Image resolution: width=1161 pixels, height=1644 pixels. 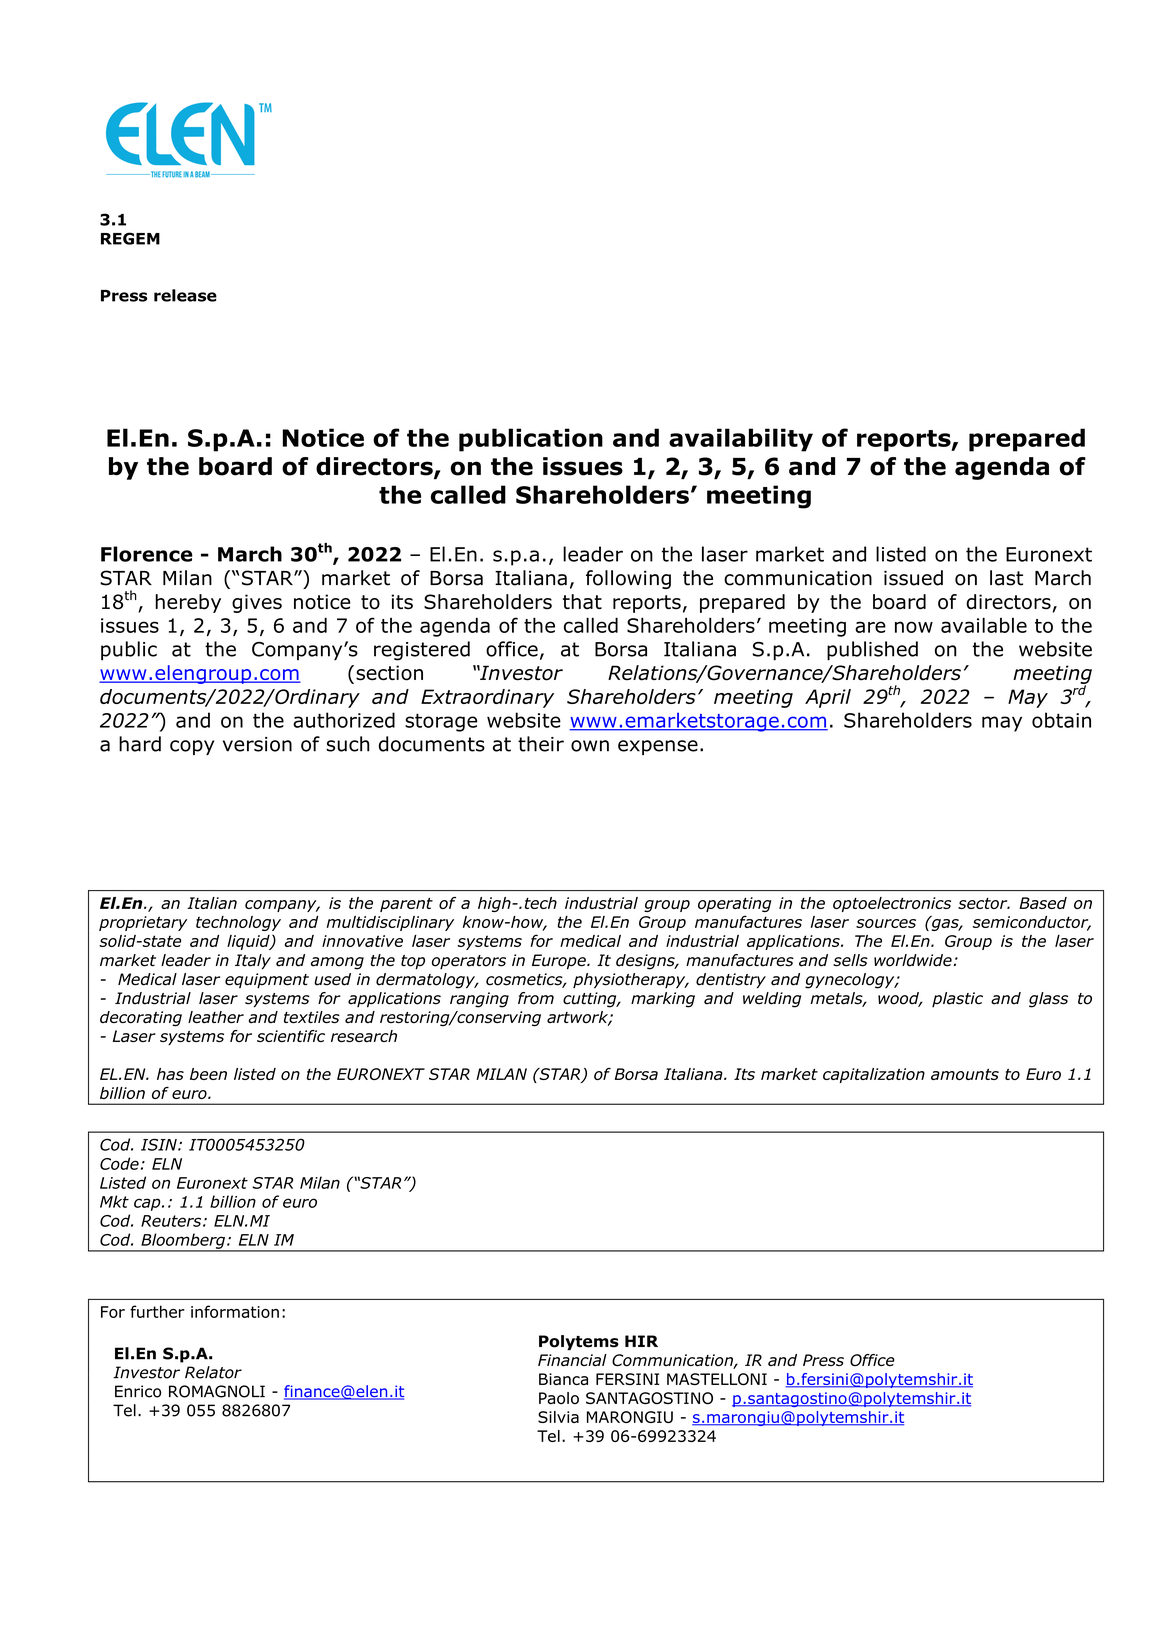 I want to click on been, so click(x=208, y=1074).
